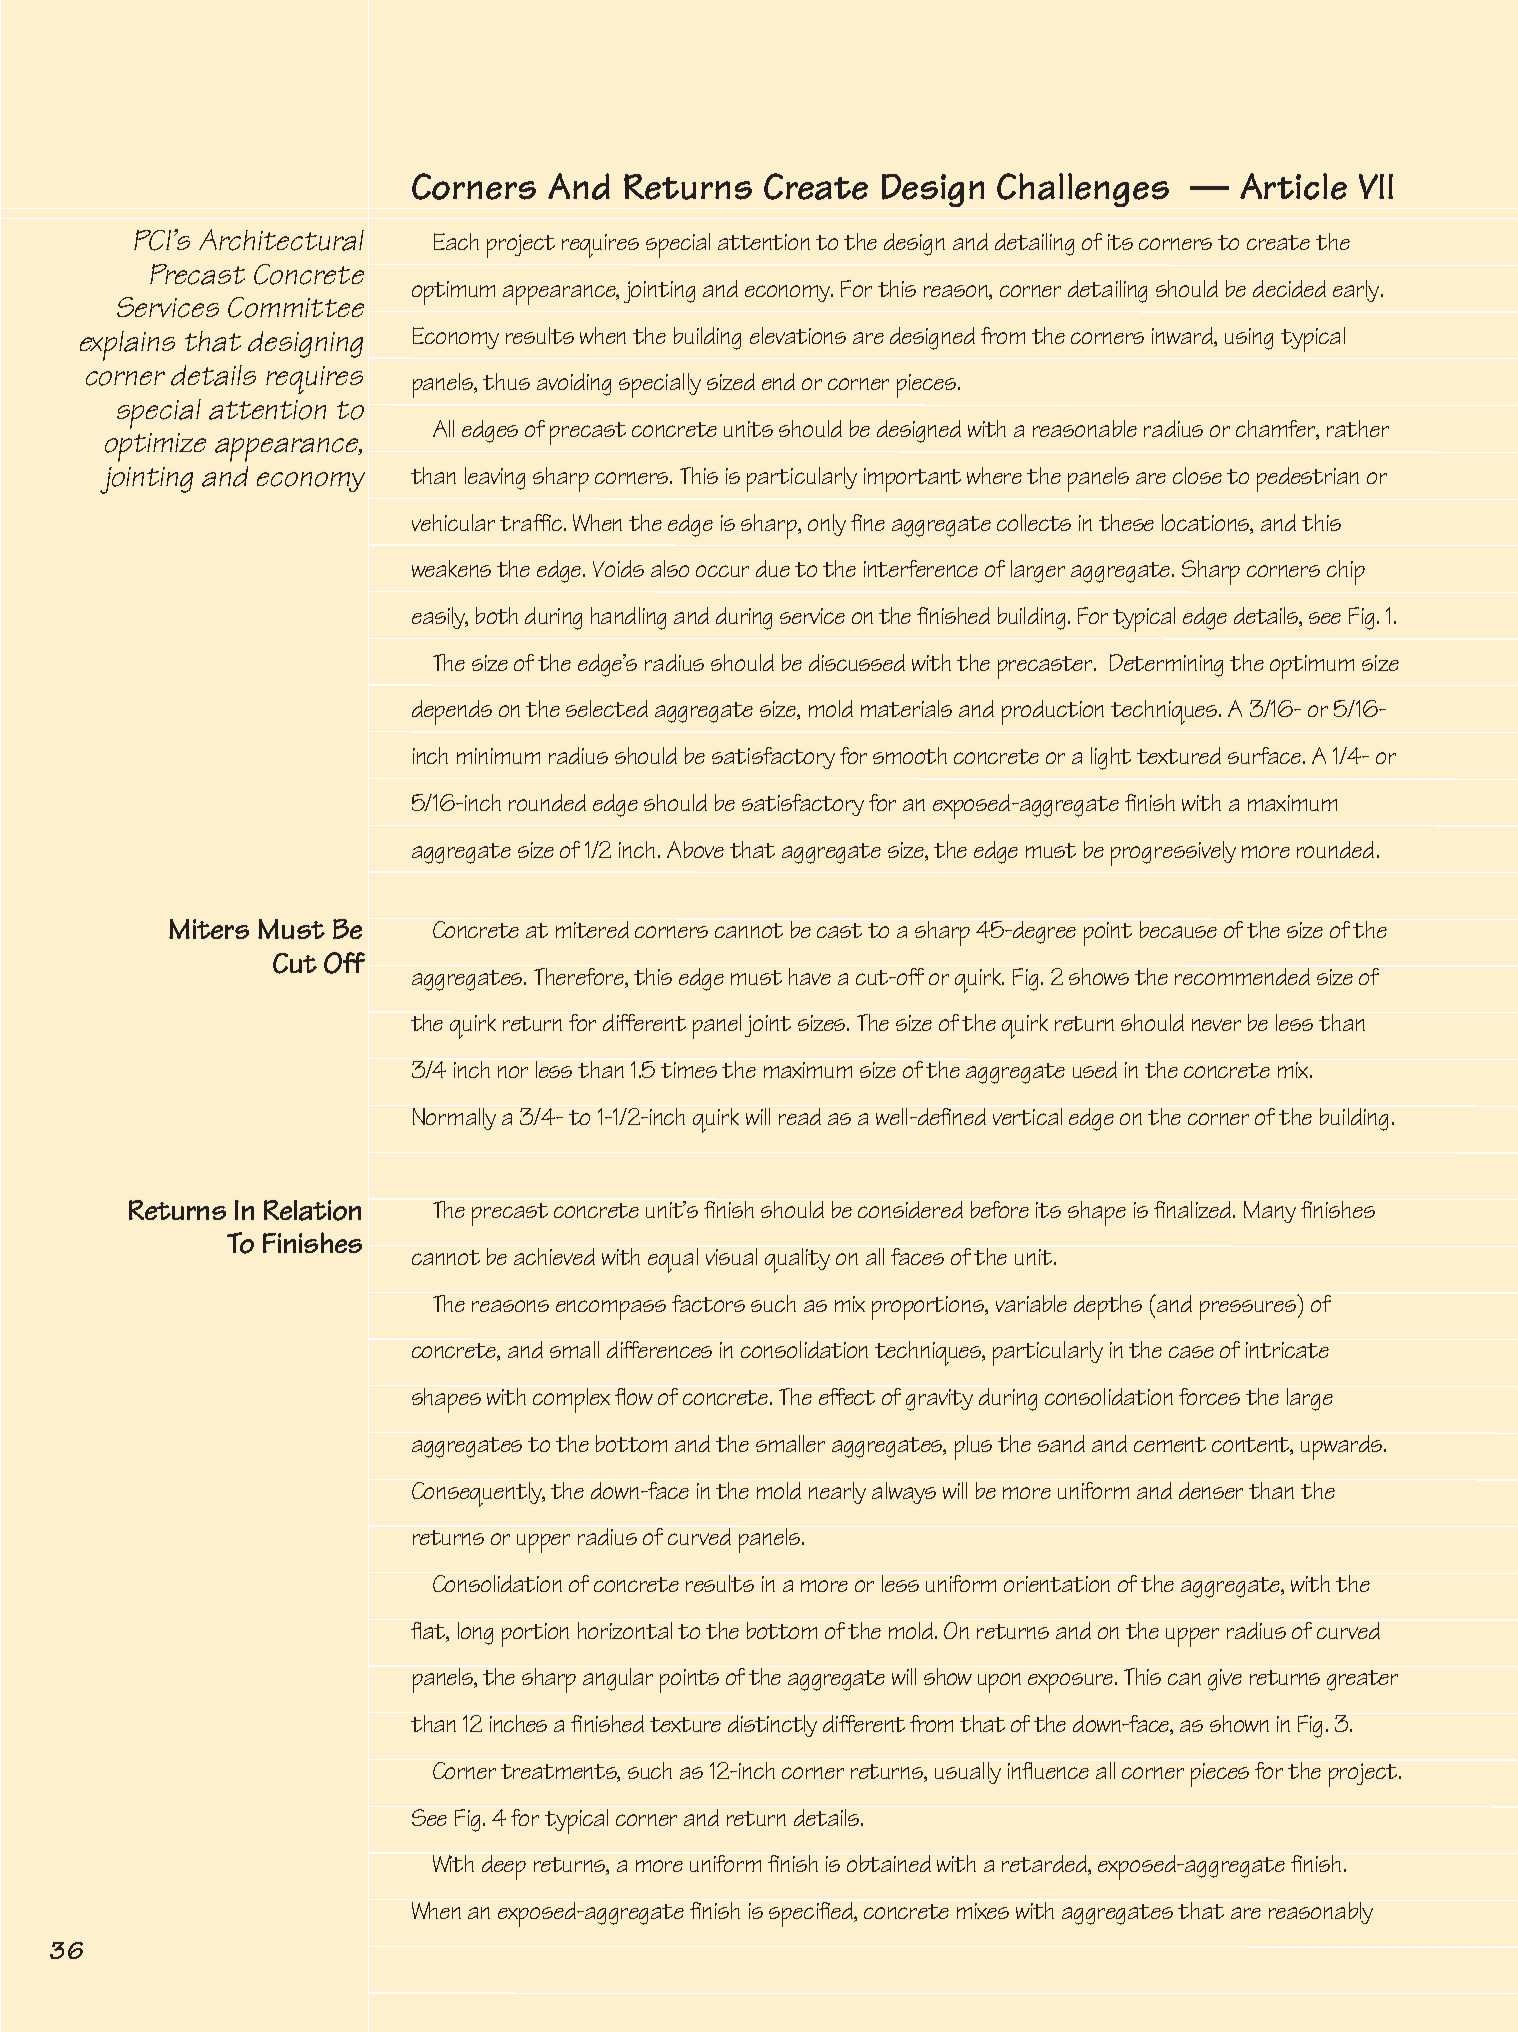 Image resolution: width=1518 pixels, height=2032 pixels. What do you see at coordinates (1216, 1025) in the screenshot?
I see `never` at bounding box center [1216, 1025].
